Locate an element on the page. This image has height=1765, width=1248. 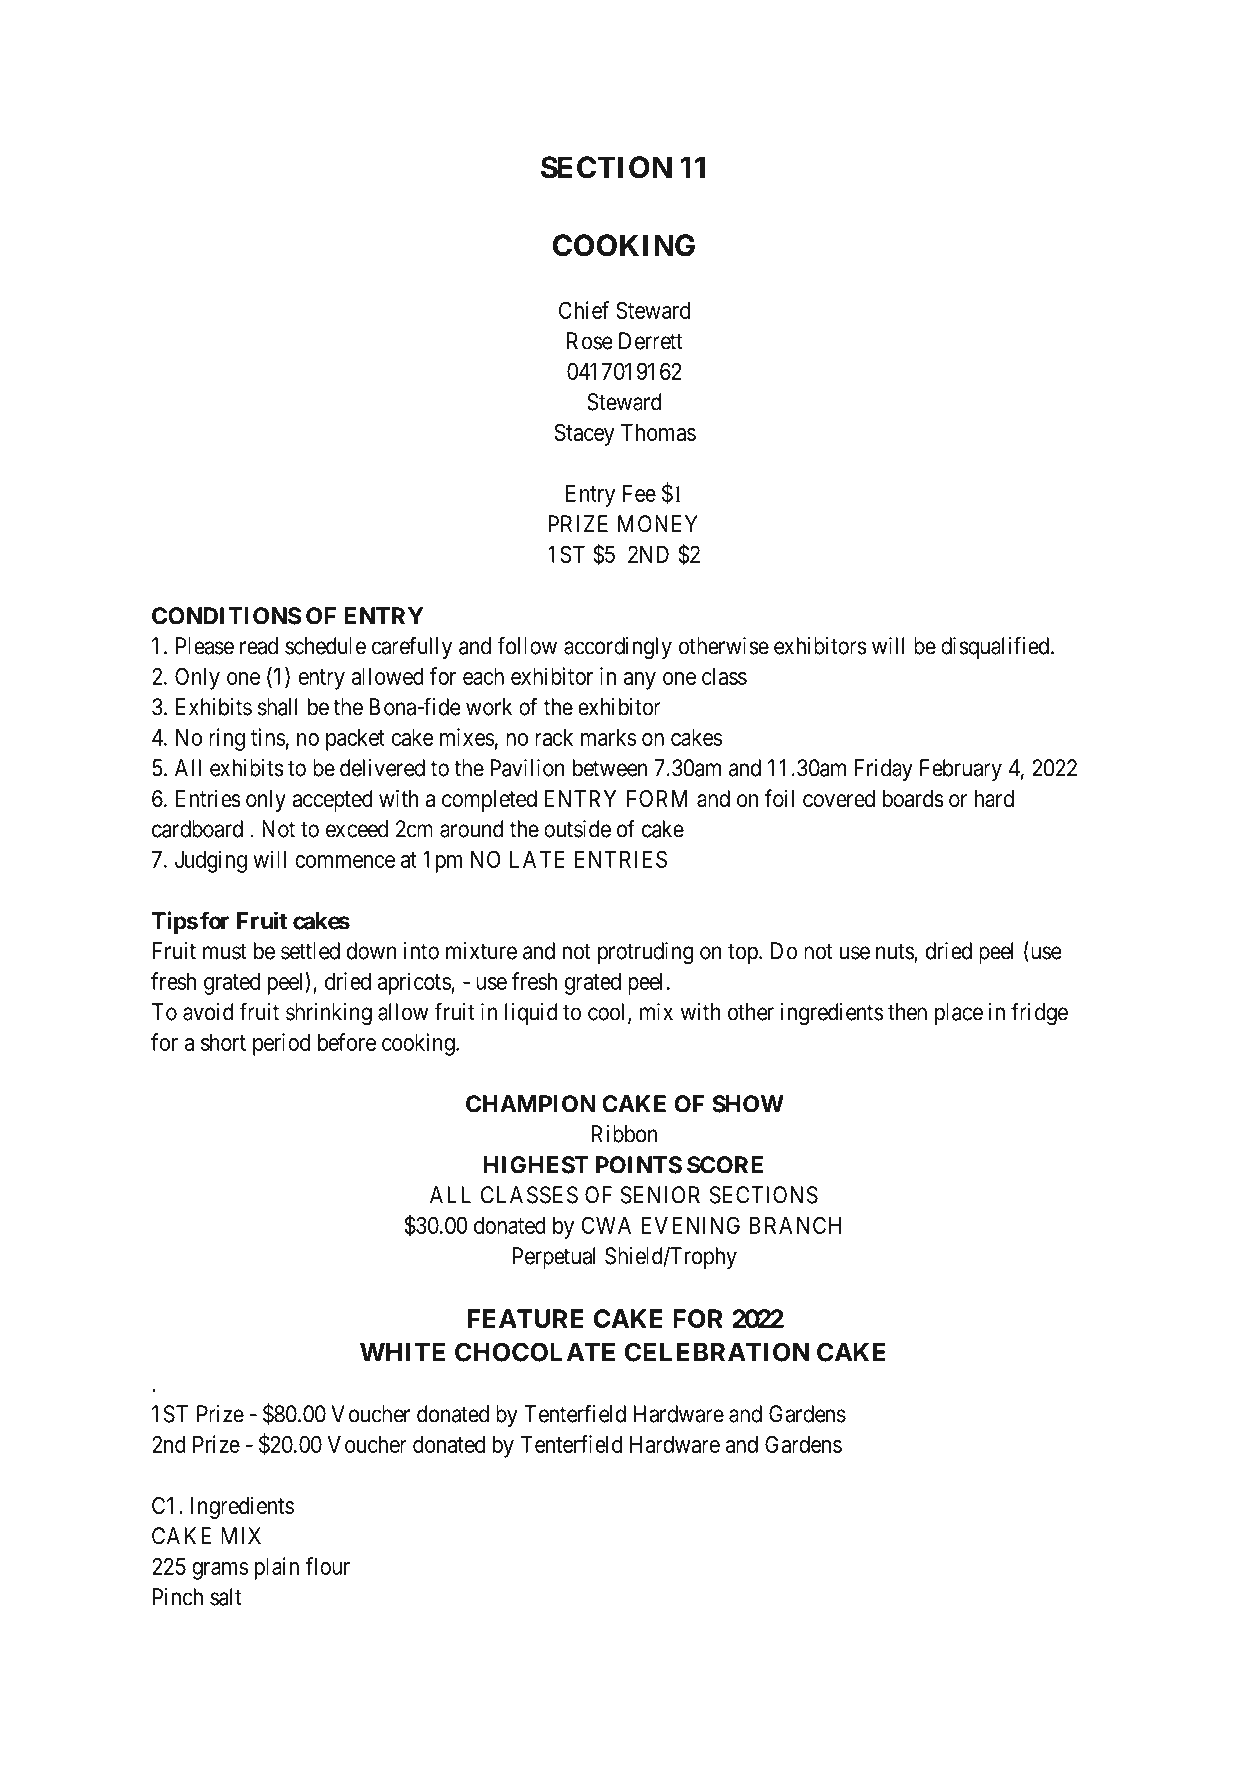
CWA is located at coordinates (606, 1225).
